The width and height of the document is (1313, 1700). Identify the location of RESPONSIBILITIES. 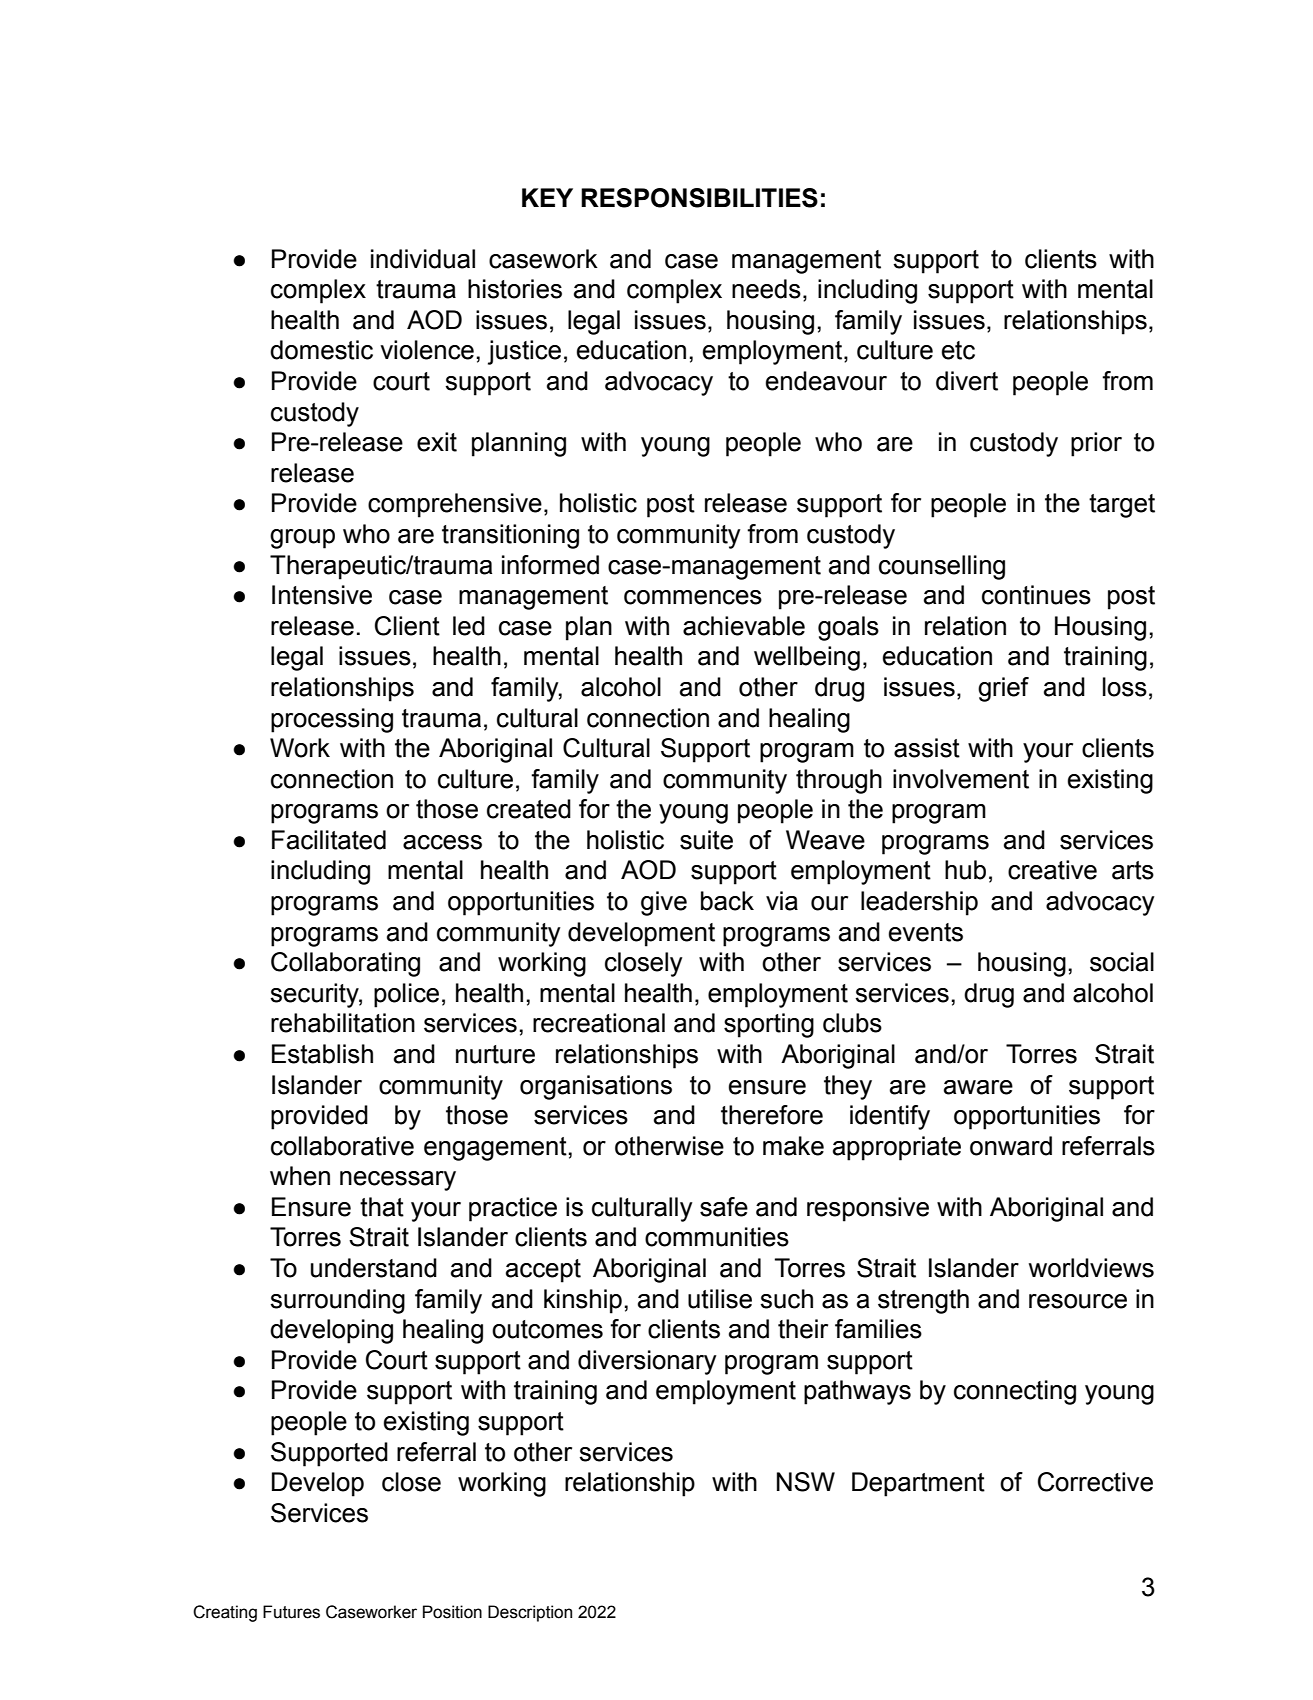
(699, 198).
